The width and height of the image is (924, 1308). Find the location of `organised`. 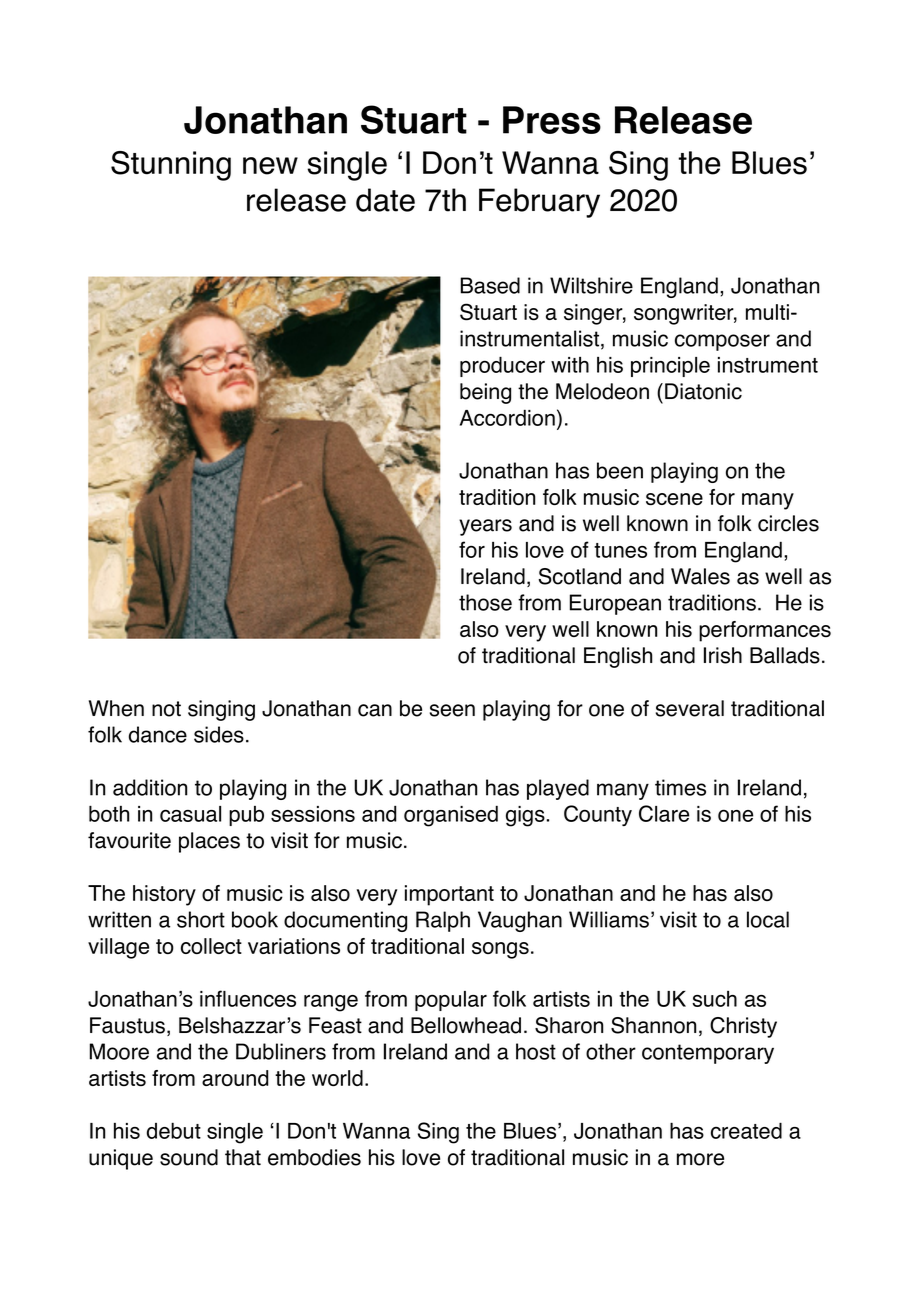

organised is located at coordinates (451, 816).
